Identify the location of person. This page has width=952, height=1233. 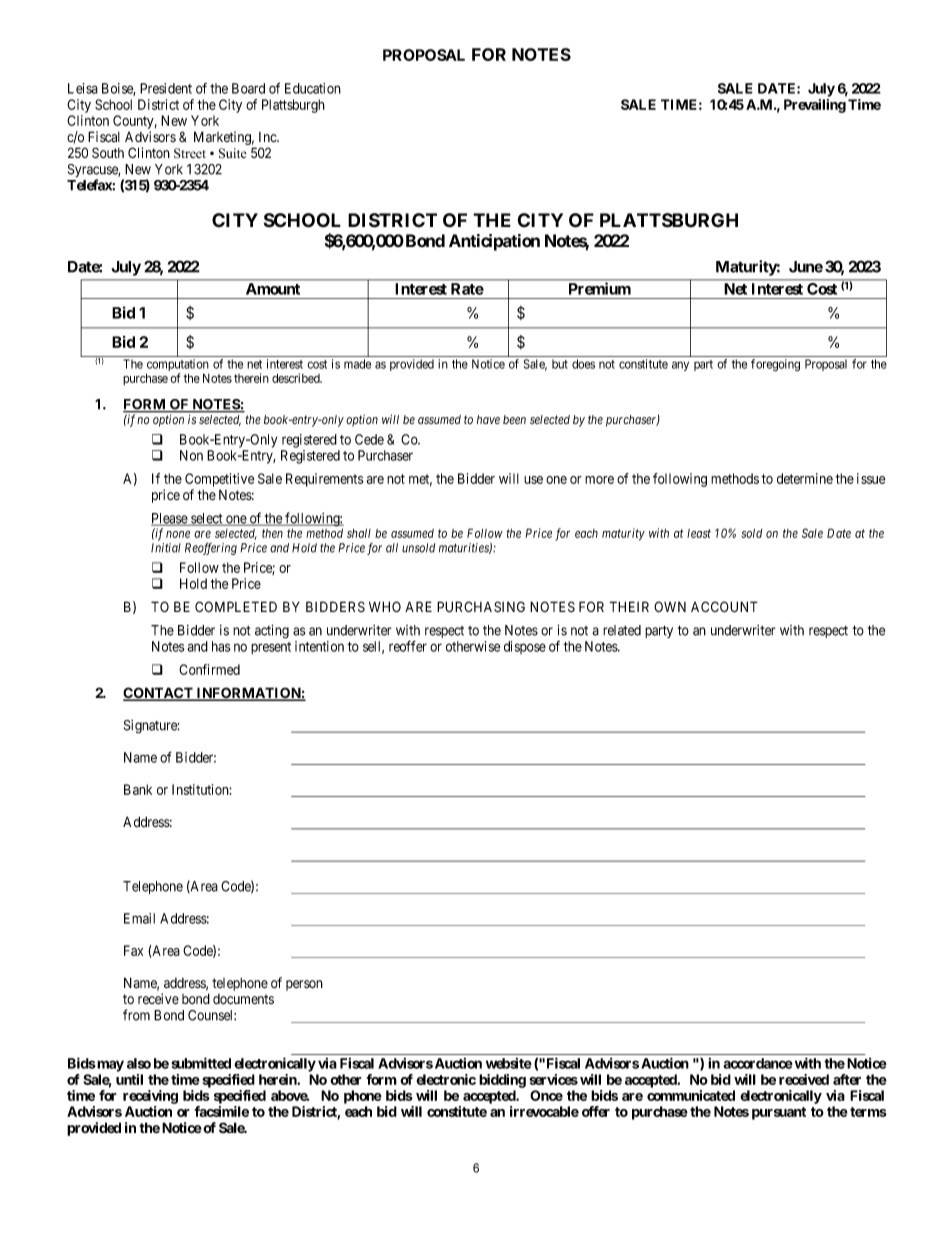
(304, 985).
